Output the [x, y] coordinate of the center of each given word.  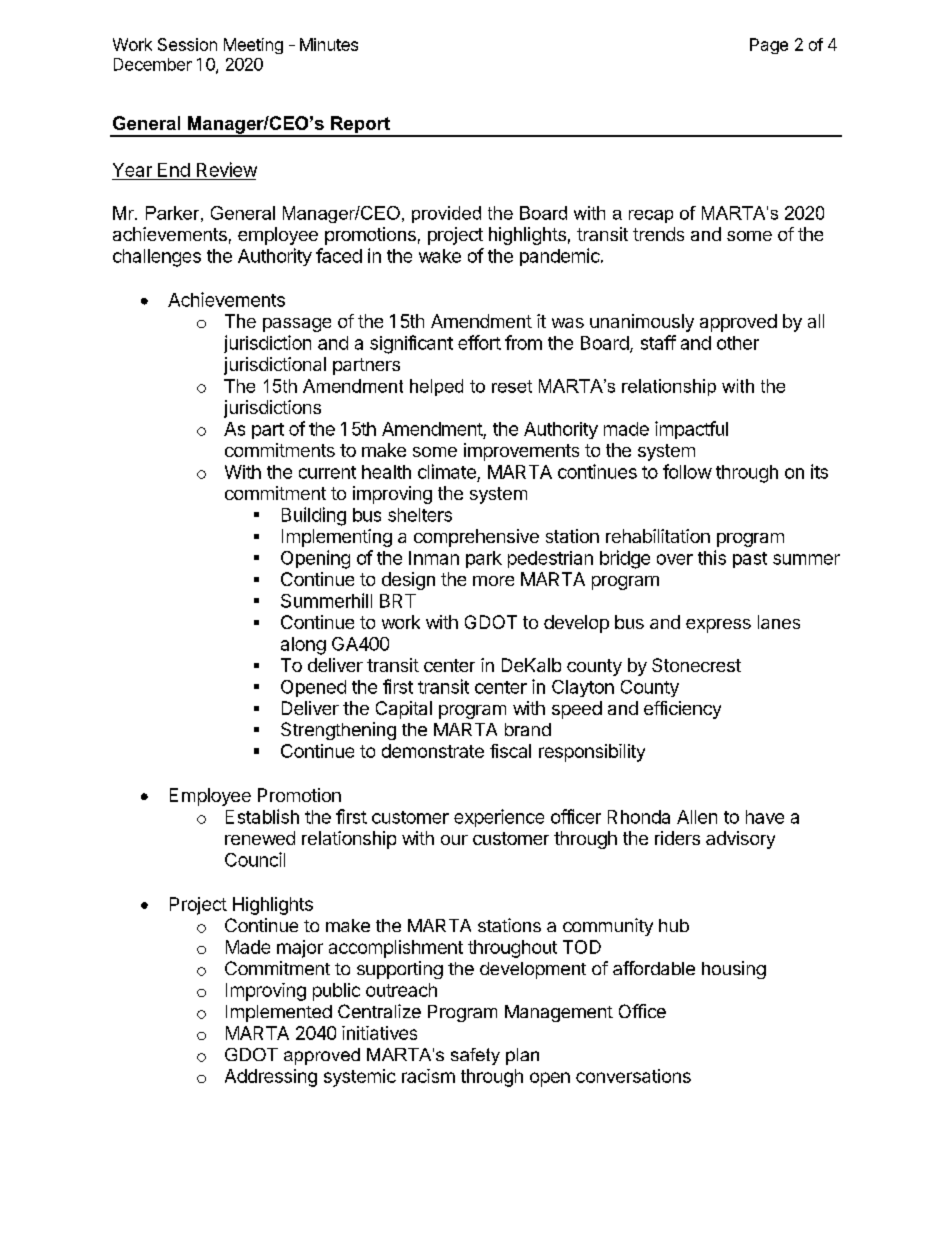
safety [475, 1056]
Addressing [271, 1078]
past [750, 560]
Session [187, 44]
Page [769, 46]
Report [360, 126]
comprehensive [476, 538]
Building [314, 516]
